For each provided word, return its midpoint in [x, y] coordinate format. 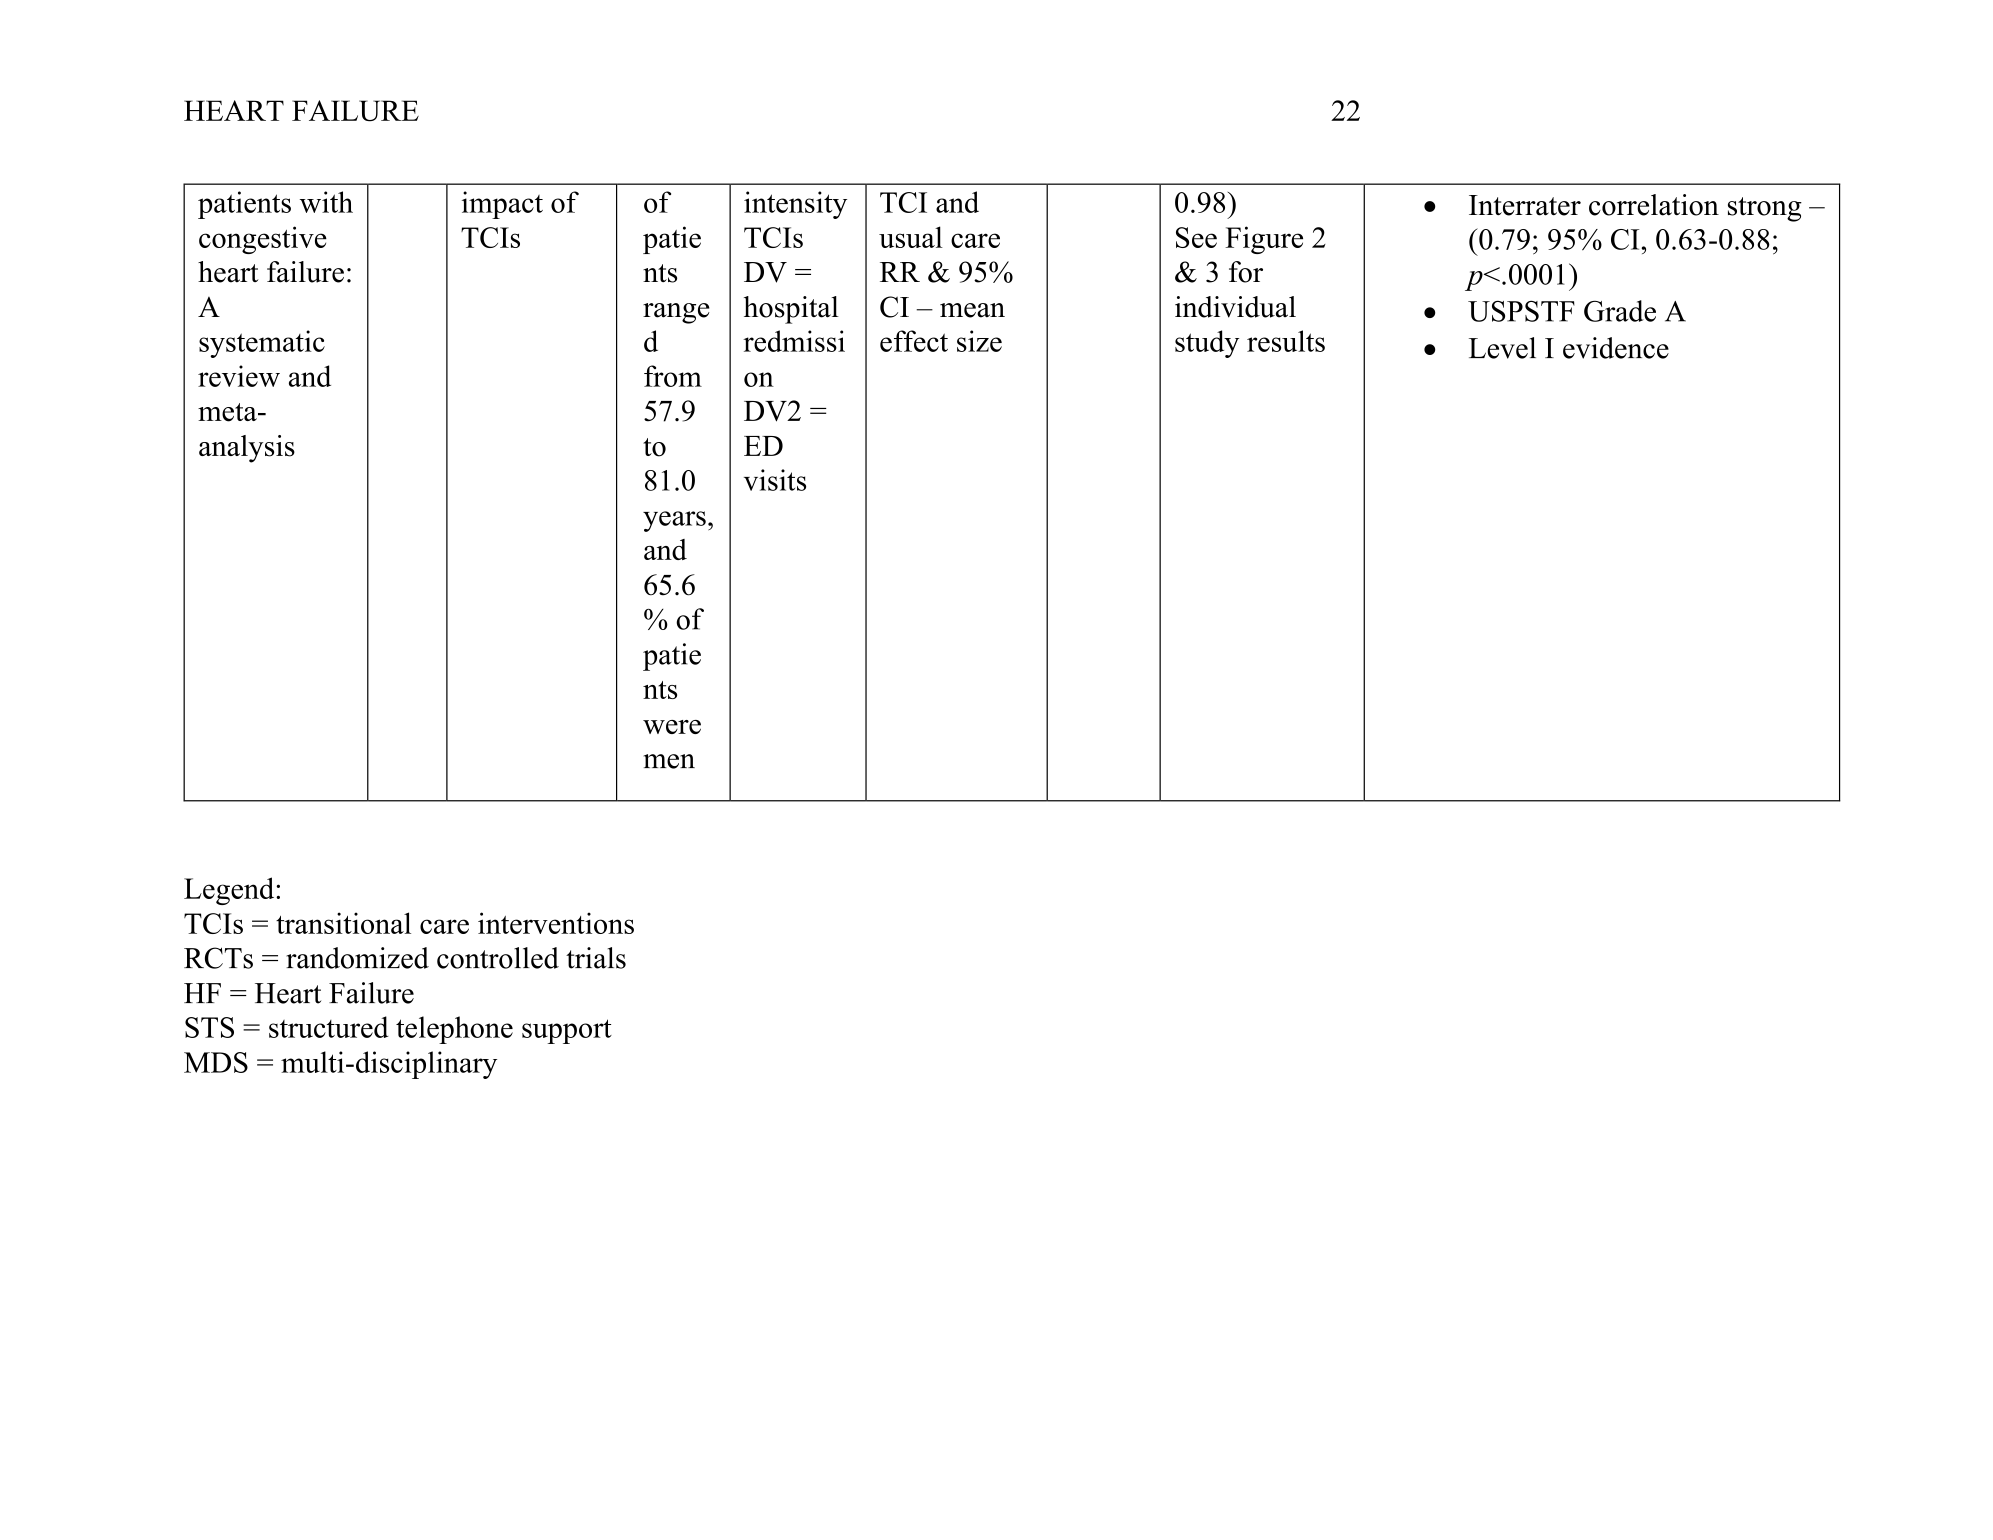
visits [775, 480]
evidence [1616, 348]
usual [911, 237]
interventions [556, 923]
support [567, 1031]
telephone [454, 1030]
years [674, 521]
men [669, 761]
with [326, 202]
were [672, 727]
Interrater [1525, 205]
